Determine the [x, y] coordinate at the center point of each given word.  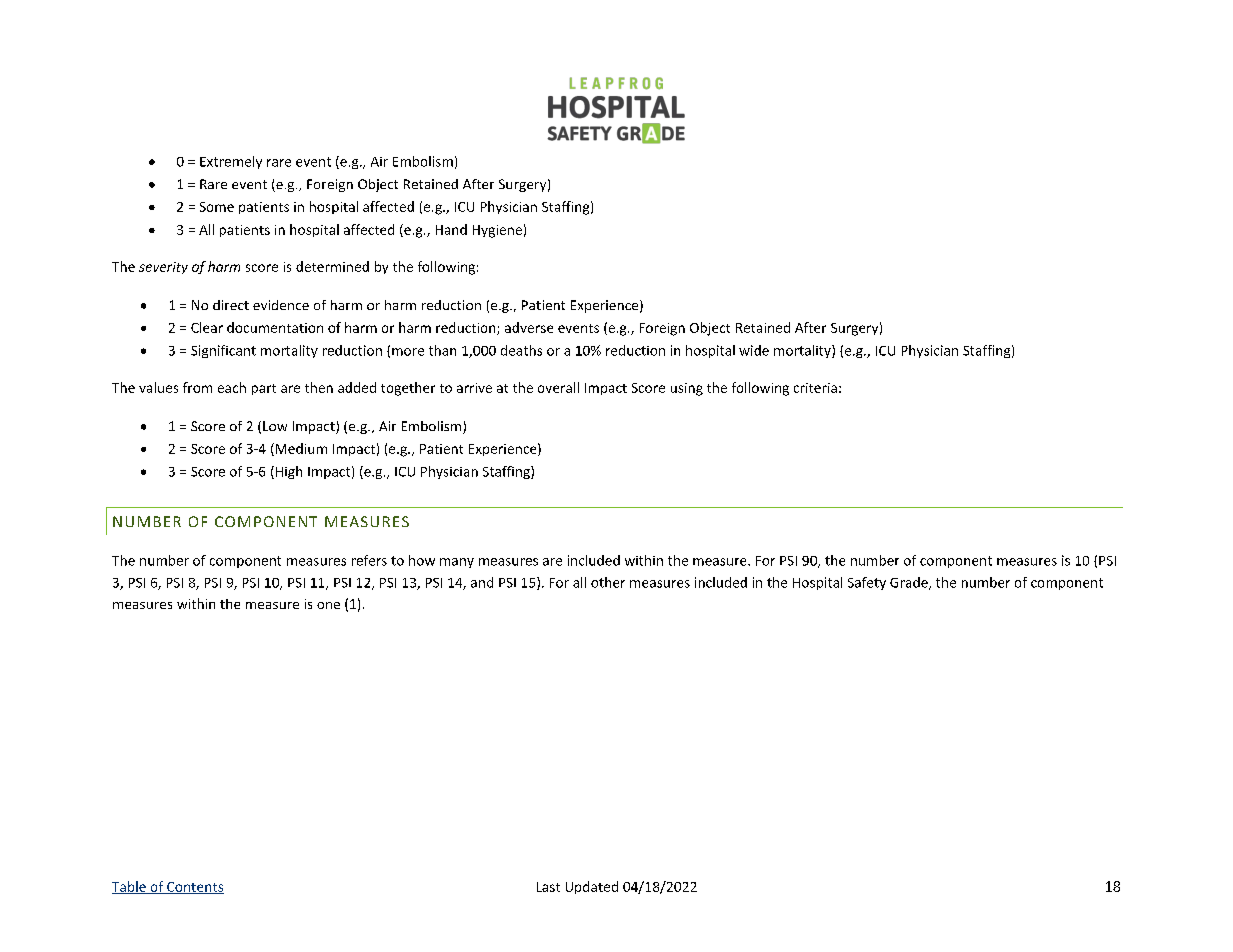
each [232, 387]
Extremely [231, 162]
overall [558, 387]
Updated [592, 887]
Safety [867, 583]
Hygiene [497, 231]
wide [754, 350]
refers [369, 560]
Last [548, 887]
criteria [815, 388]
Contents [194, 888]
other [608, 582]
